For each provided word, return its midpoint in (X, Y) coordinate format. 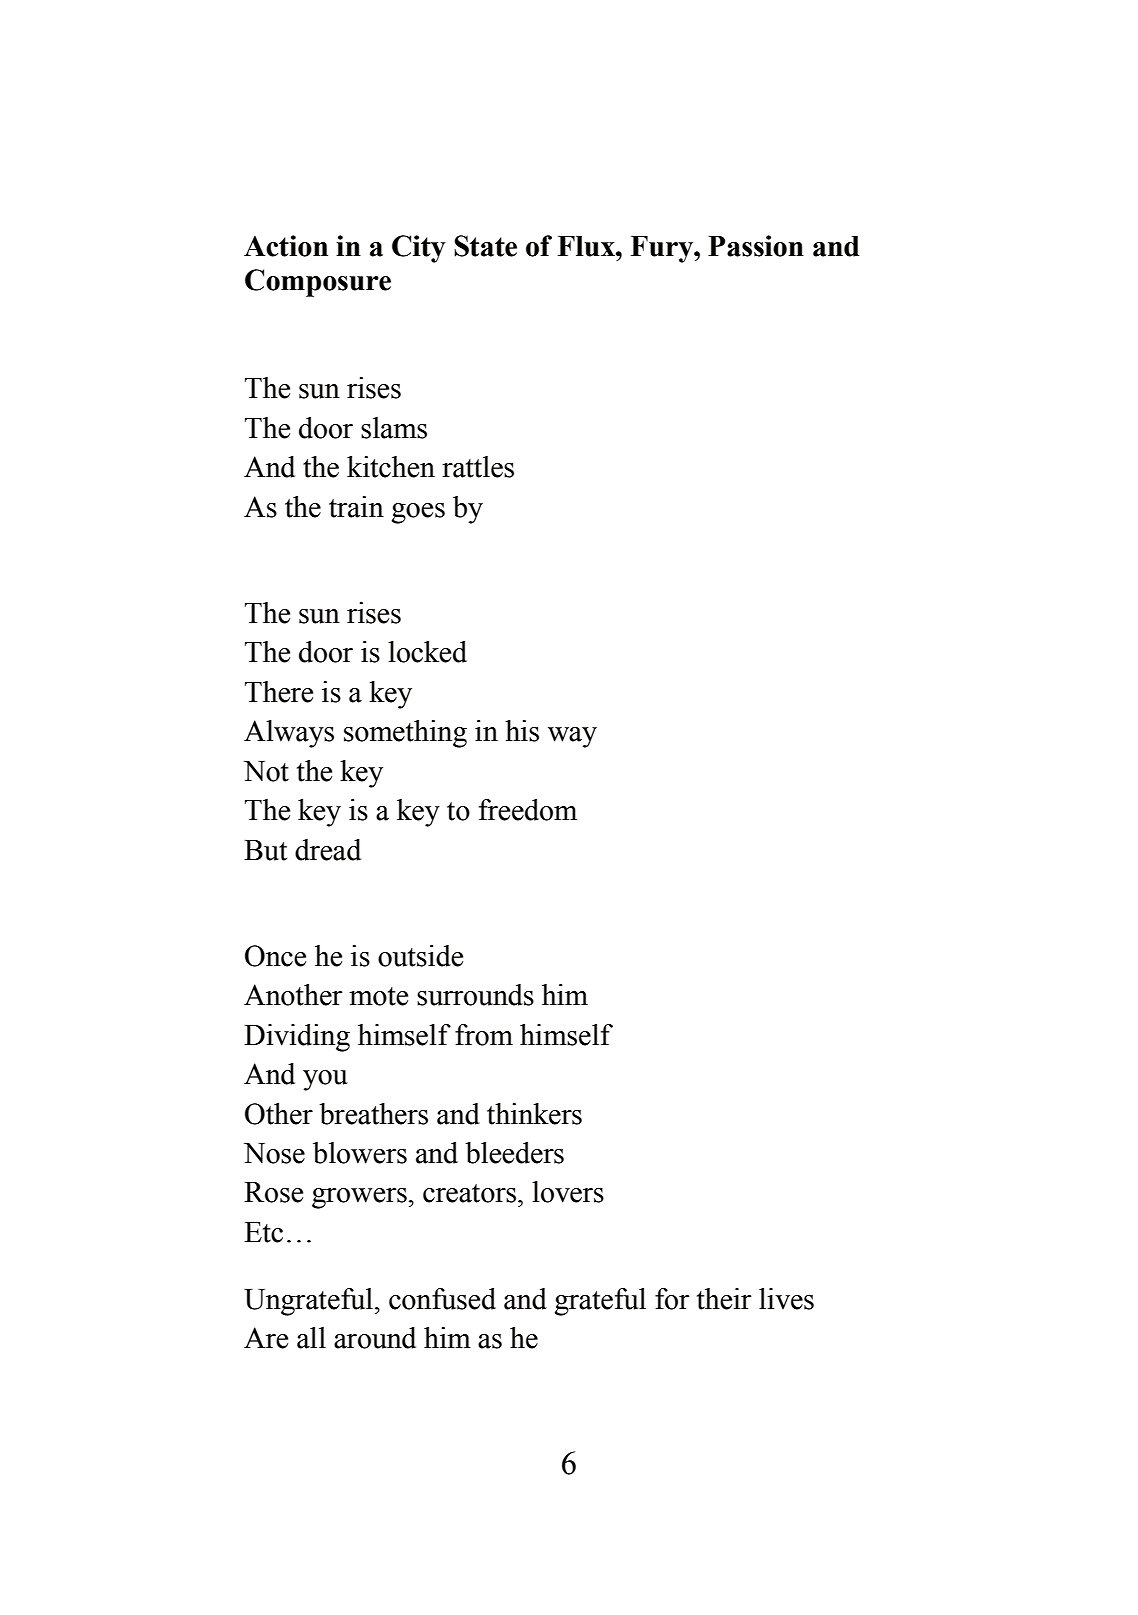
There (279, 692)
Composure (318, 283)
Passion (756, 246)
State (485, 246)
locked (427, 652)
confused (442, 1299)
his (522, 731)
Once (275, 956)
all (311, 1338)
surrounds (475, 995)
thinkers (534, 1114)
